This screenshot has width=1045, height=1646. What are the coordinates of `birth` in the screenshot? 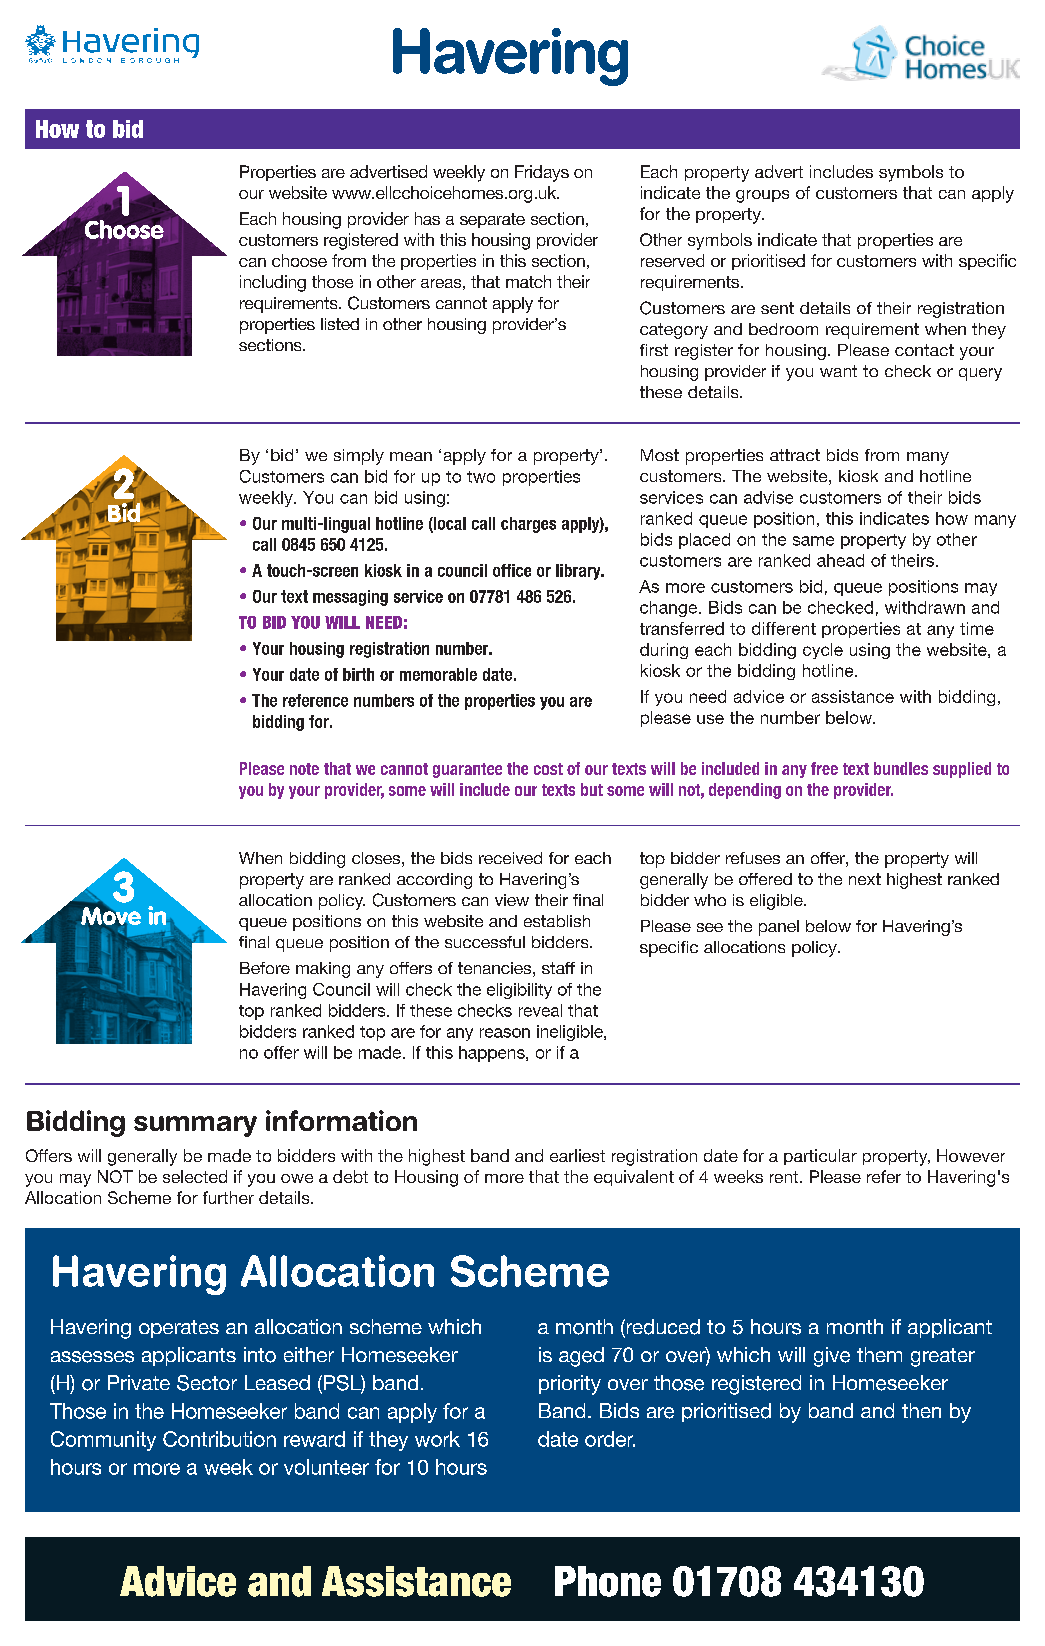 It's located at (358, 674).
